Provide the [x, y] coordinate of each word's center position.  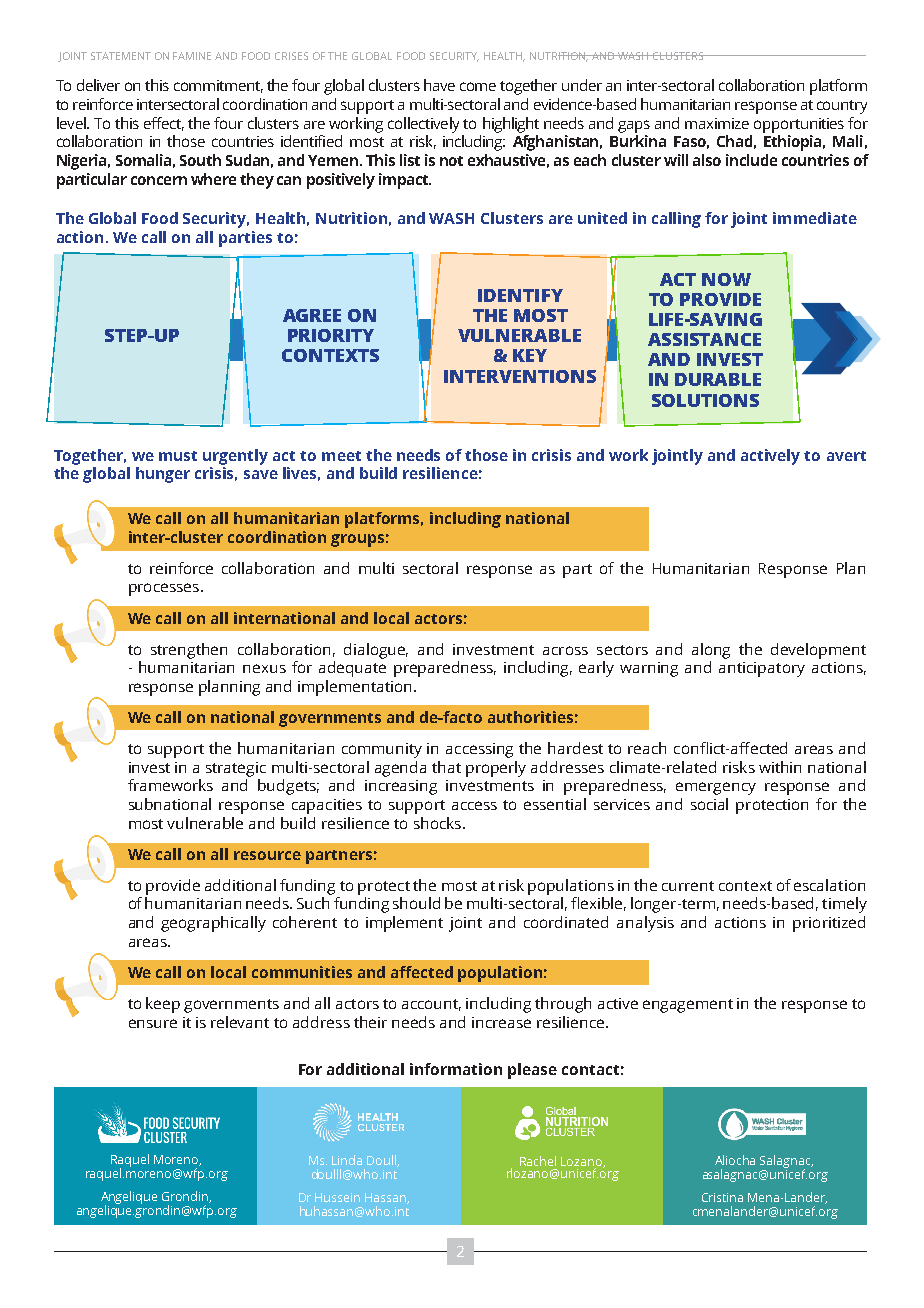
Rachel [538, 1161]
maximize [717, 123]
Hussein [337, 1197]
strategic [236, 769]
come [478, 86]
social [709, 804]
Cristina [722, 1197]
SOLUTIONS [705, 400]
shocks [439, 823]
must [178, 456]
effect [164, 124]
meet [341, 456]
